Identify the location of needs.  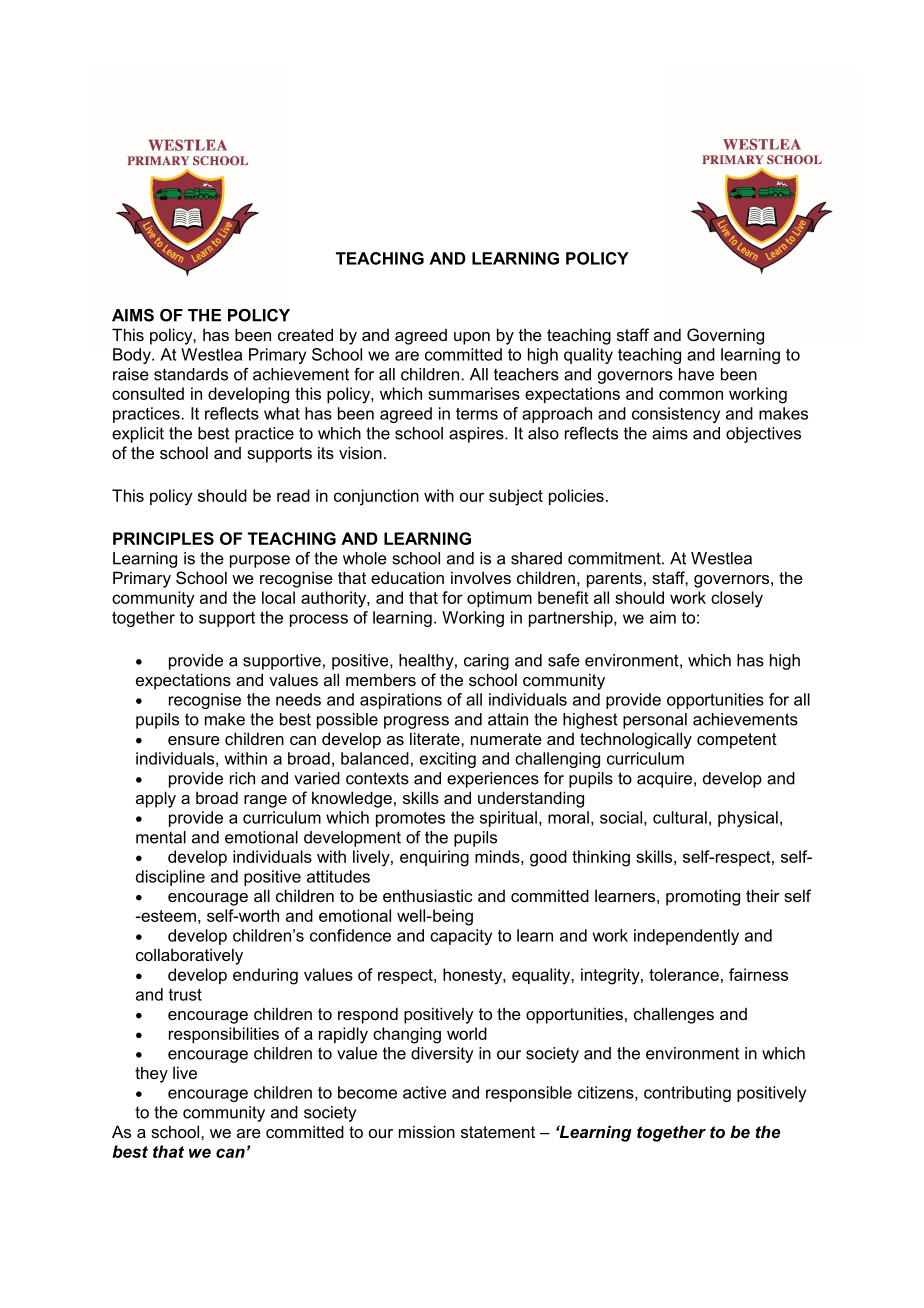
(298, 699).
